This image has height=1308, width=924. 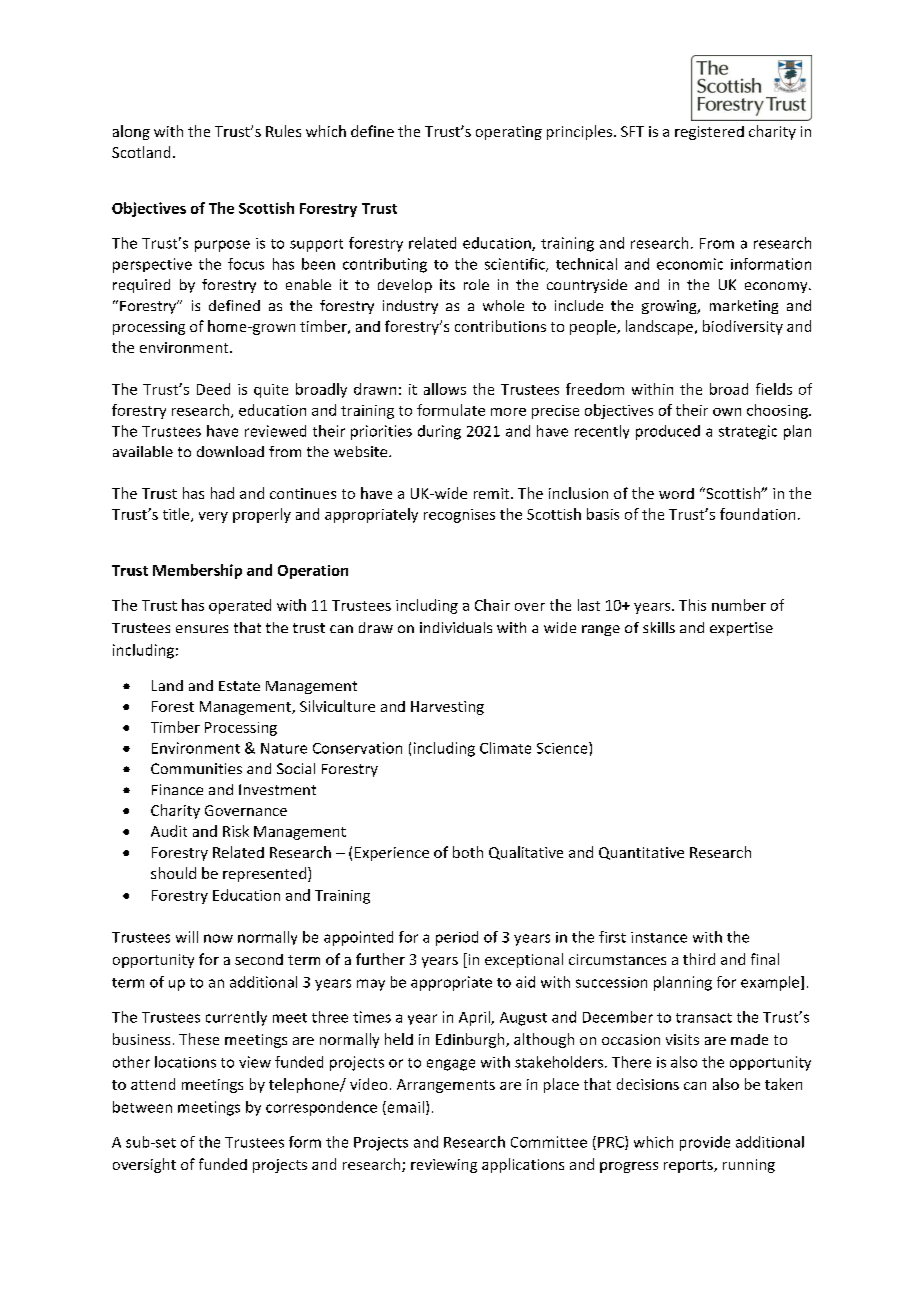 I want to click on operating, so click(x=509, y=133).
